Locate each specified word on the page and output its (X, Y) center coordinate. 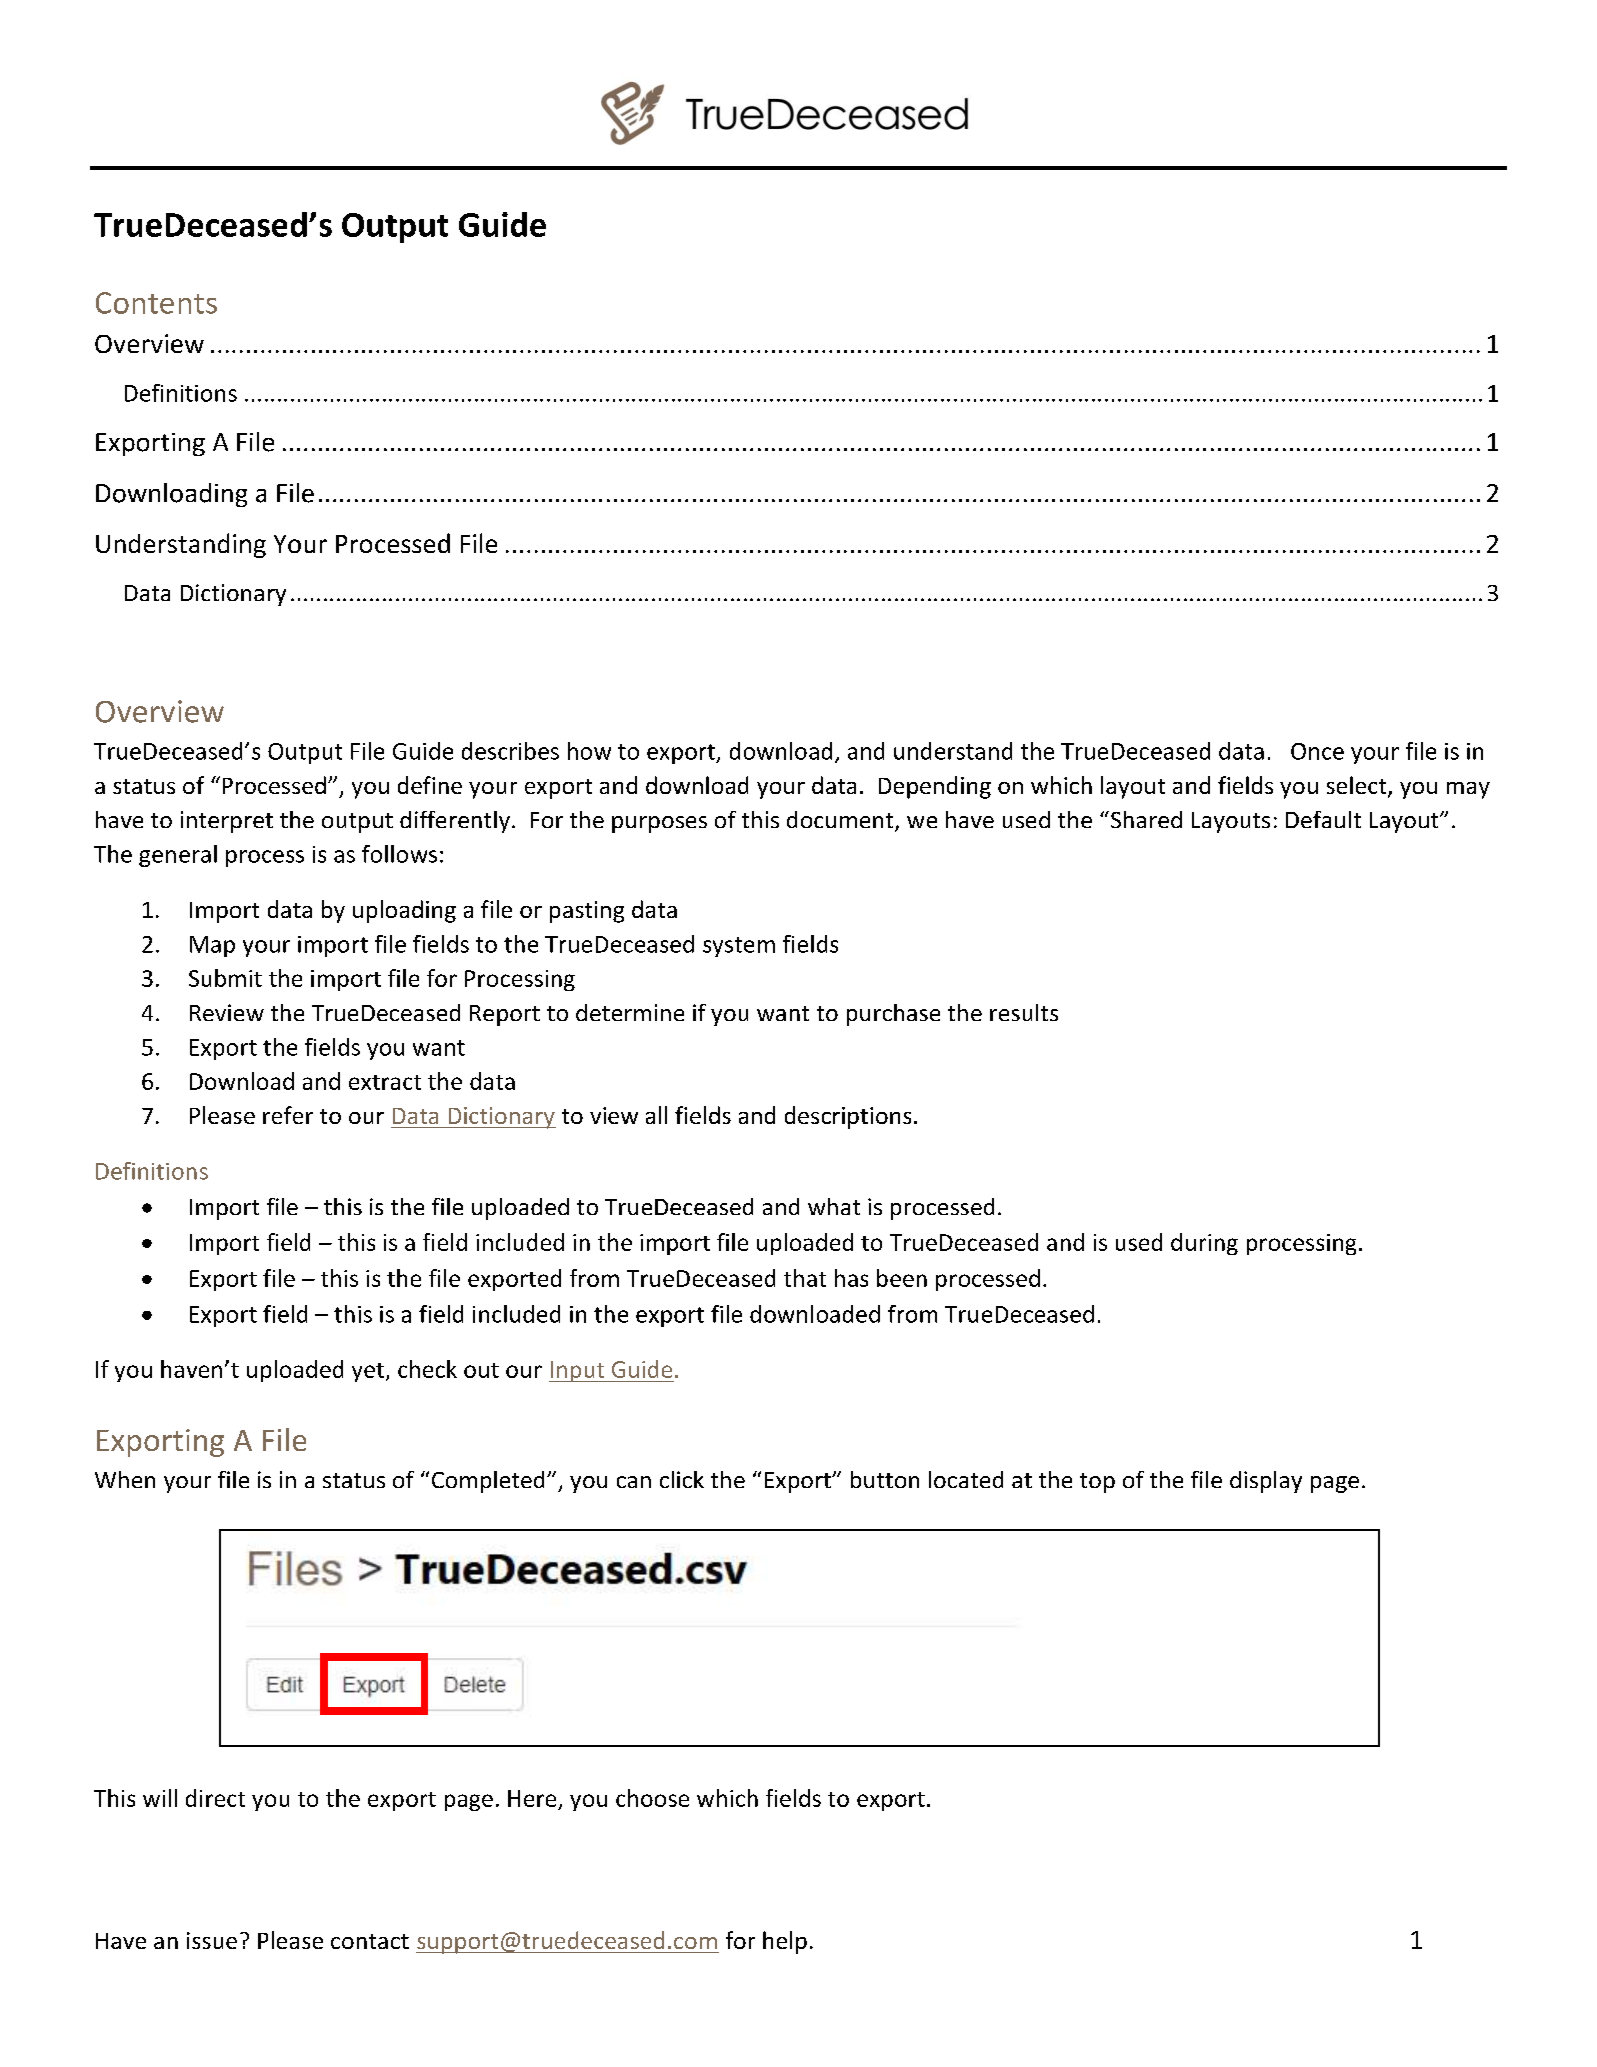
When (125, 1479)
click (682, 1479)
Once (1317, 751)
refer (288, 1115)
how (589, 751)
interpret (227, 822)
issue (212, 1940)
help (785, 1942)
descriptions (848, 1117)
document (841, 821)
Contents (156, 303)
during (1204, 1244)
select (1358, 786)
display (1266, 1482)
